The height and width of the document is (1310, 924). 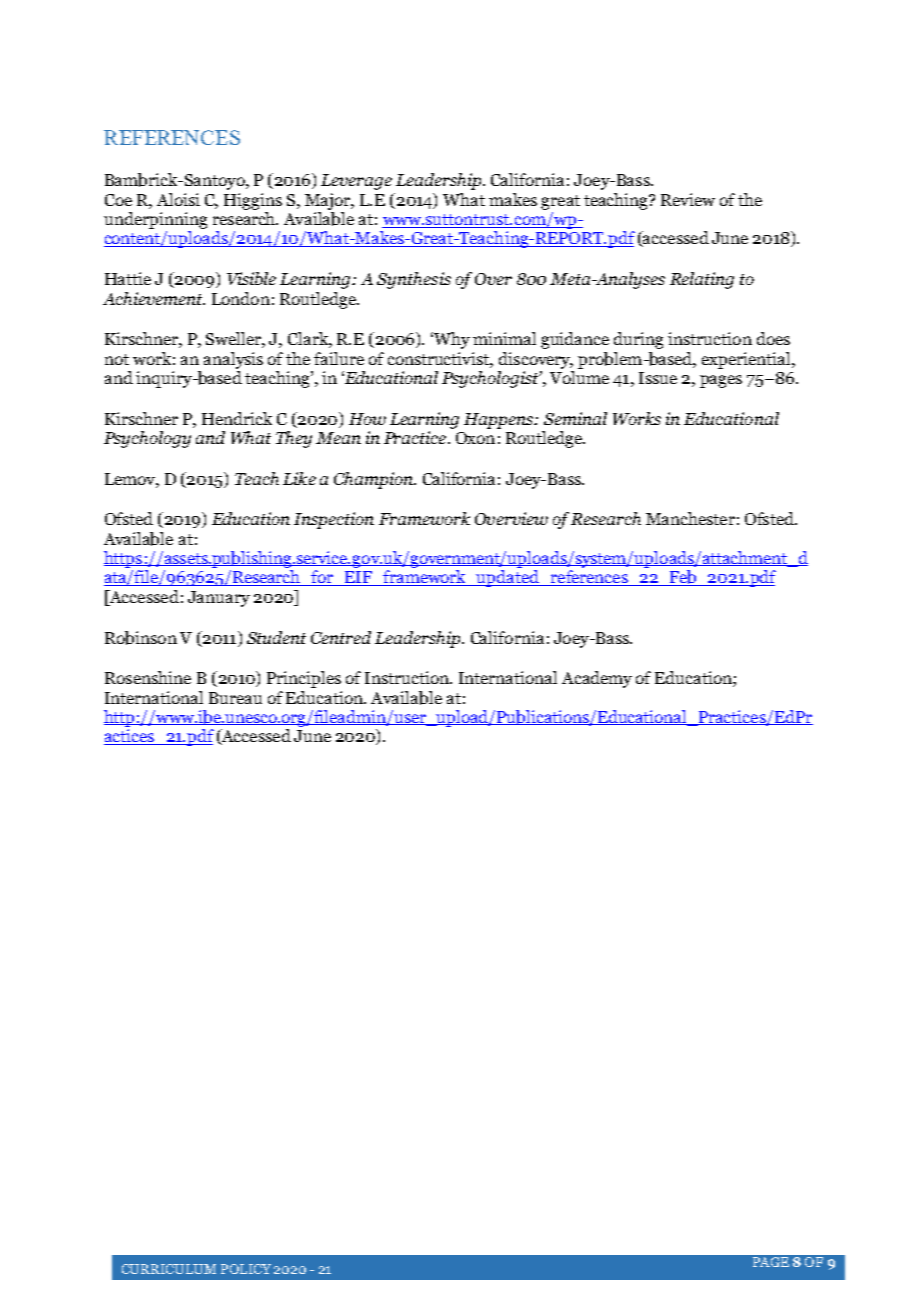 What do you see at coordinates (688, 199) in the document?
I see `Review` at bounding box center [688, 199].
